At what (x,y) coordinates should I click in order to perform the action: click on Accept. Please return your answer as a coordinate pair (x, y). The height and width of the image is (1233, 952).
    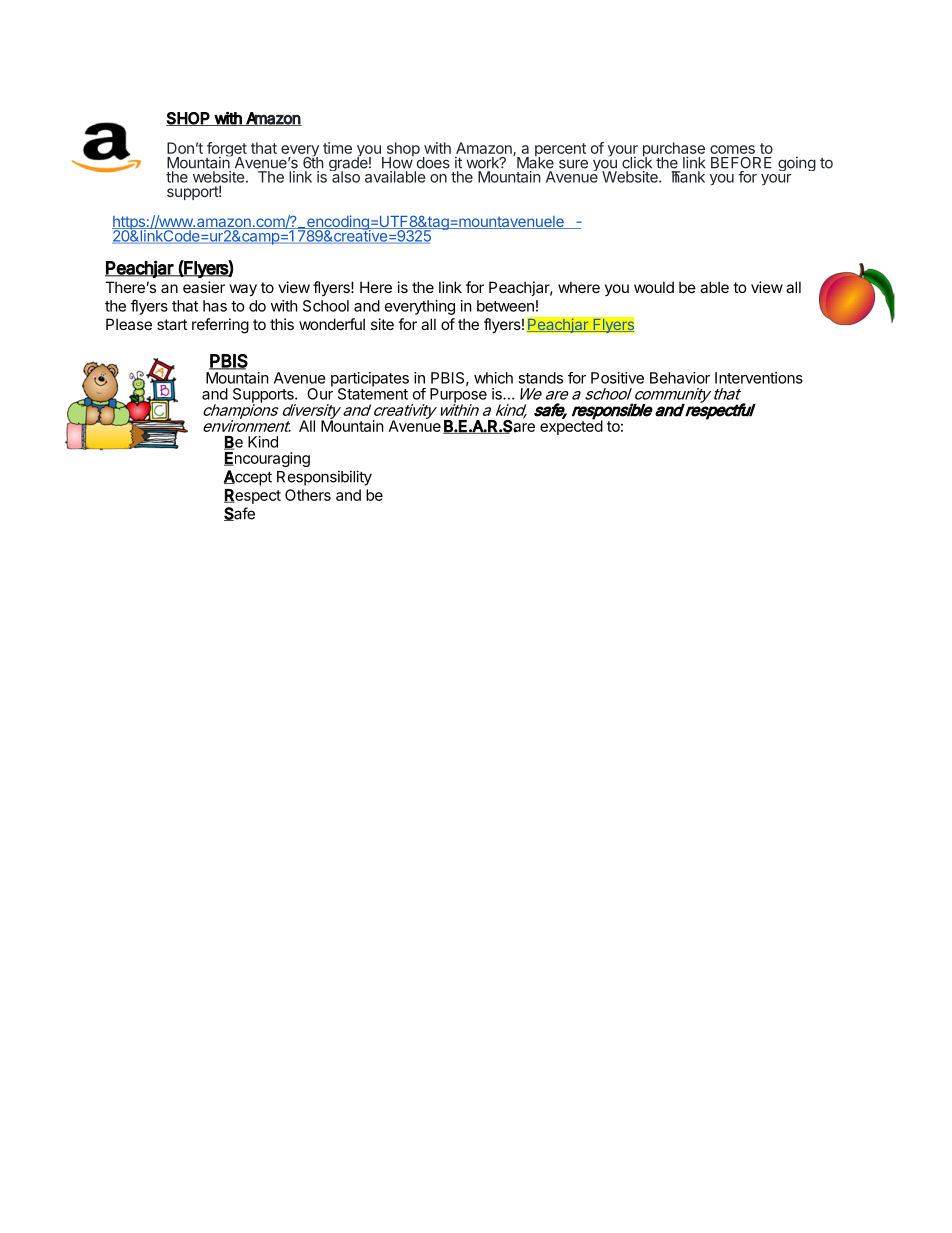
    Looking at the image, I should click on (248, 478).
